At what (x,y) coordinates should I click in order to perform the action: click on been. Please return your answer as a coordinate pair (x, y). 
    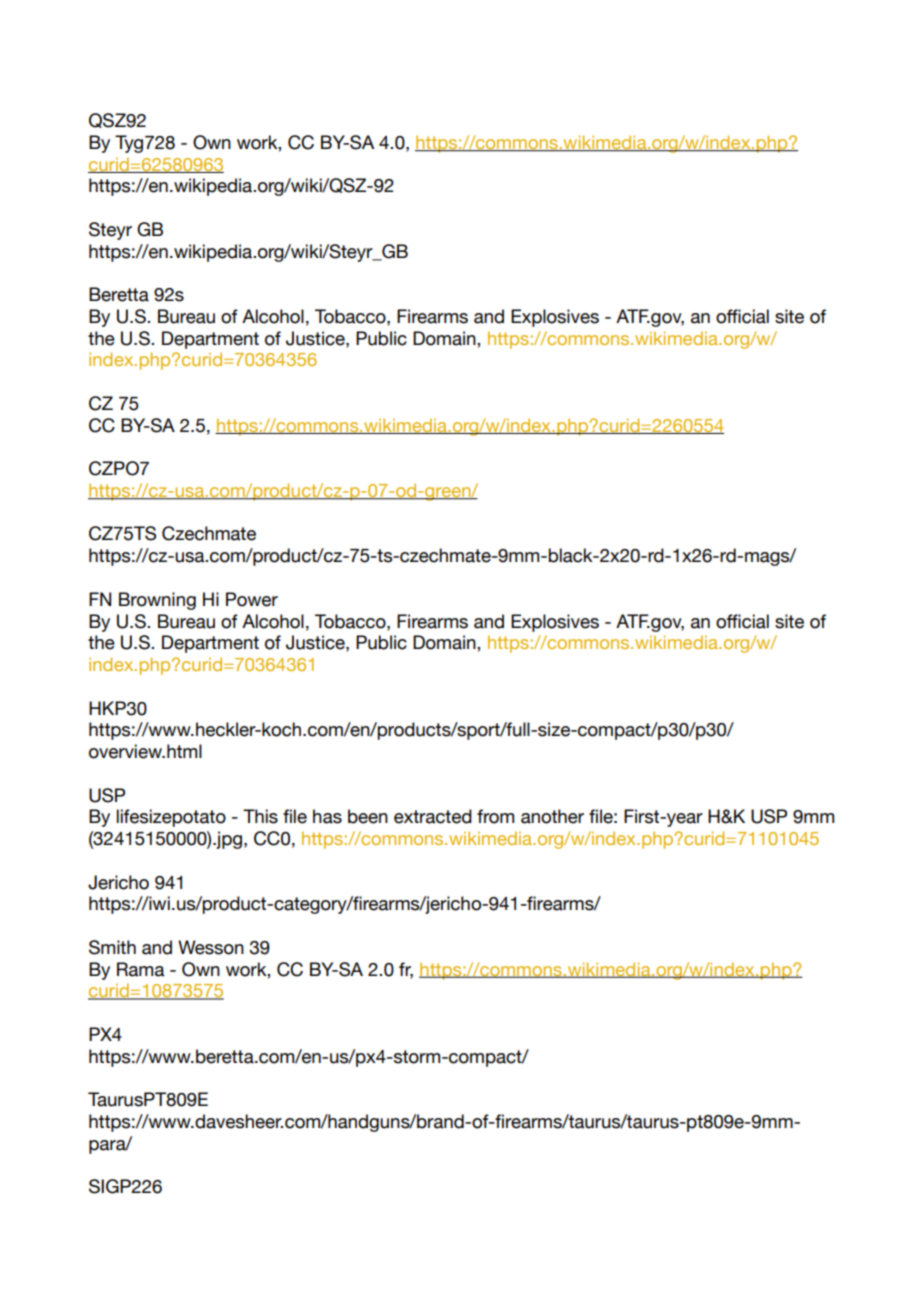
    Looking at the image, I should click on (368, 816).
